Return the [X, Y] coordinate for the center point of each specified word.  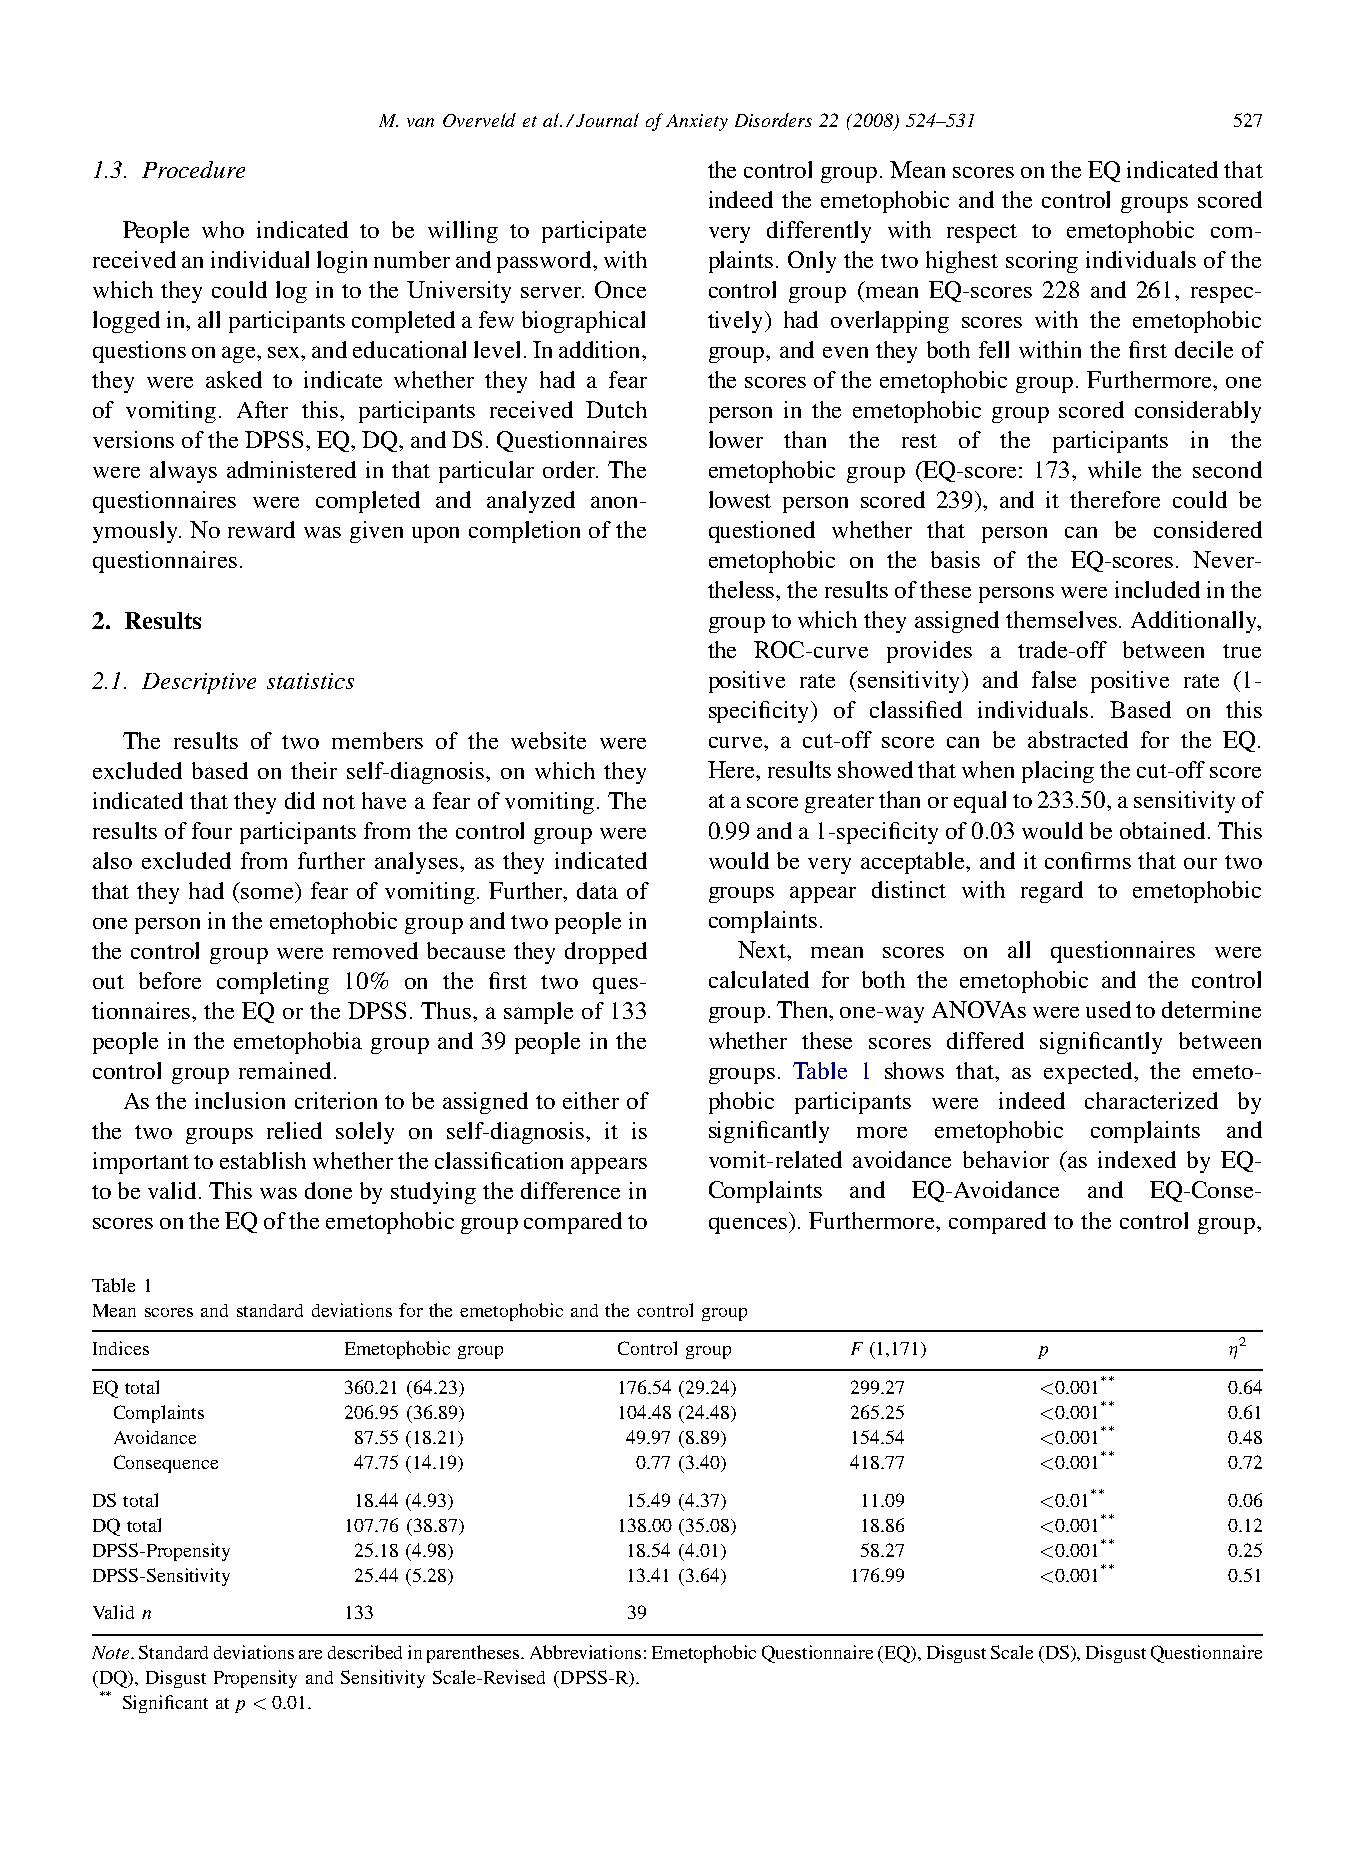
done [328, 1190]
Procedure [193, 169]
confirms [1088, 860]
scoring [1042, 262]
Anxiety [697, 122]
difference [570, 1190]
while [1114, 469]
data [597, 890]
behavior [1006, 1159]
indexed [1137, 1159]
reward [261, 529]
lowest [740, 499]
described [365, 1652]
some [267, 893]
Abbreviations [585, 1652]
